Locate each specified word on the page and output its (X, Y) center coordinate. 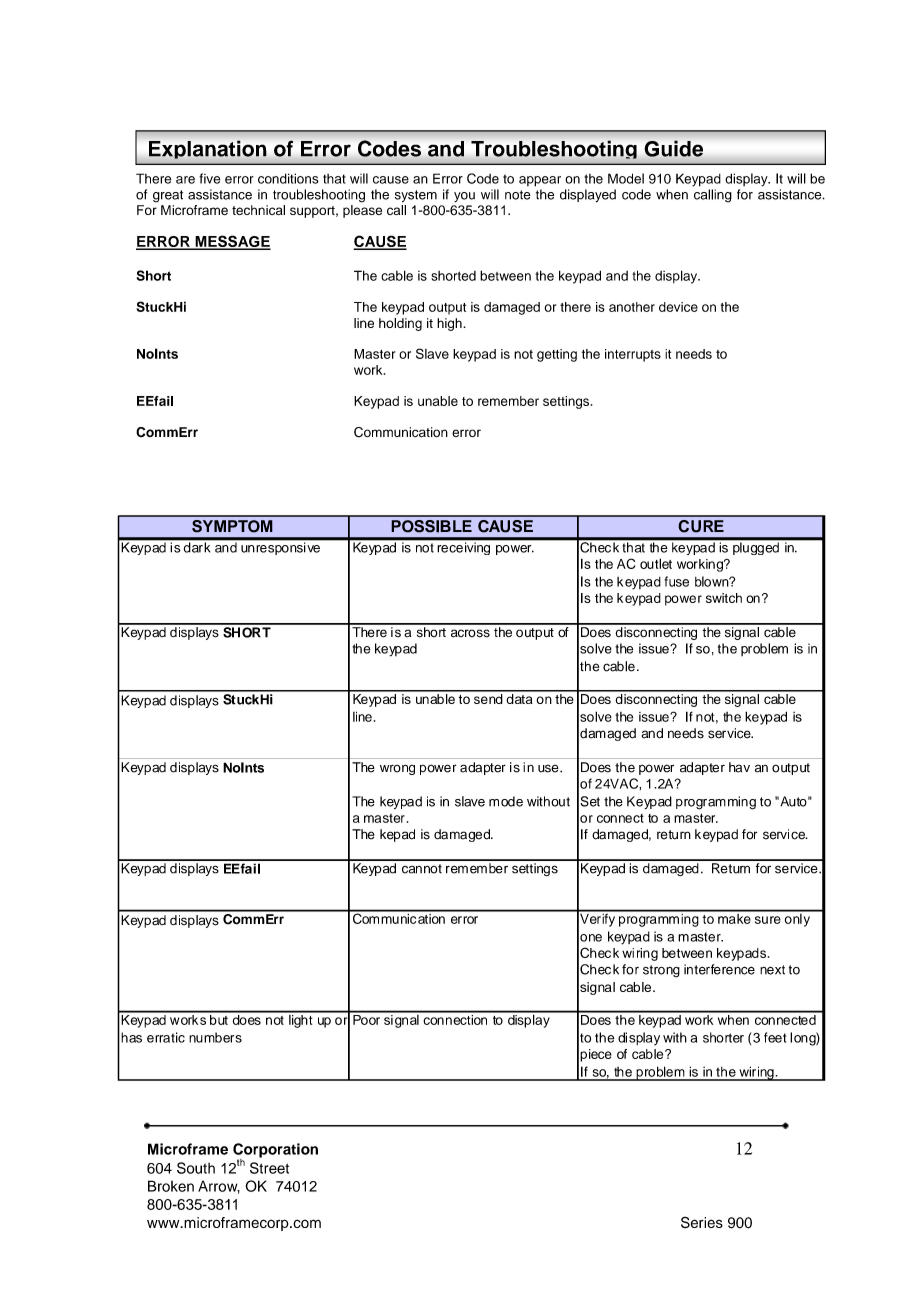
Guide (674, 149)
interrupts (633, 355)
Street (269, 1168)
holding (400, 324)
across (470, 633)
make (734, 917)
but (219, 1018)
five (209, 178)
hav (739, 767)
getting (557, 355)
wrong (397, 769)
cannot (422, 869)
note (518, 195)
